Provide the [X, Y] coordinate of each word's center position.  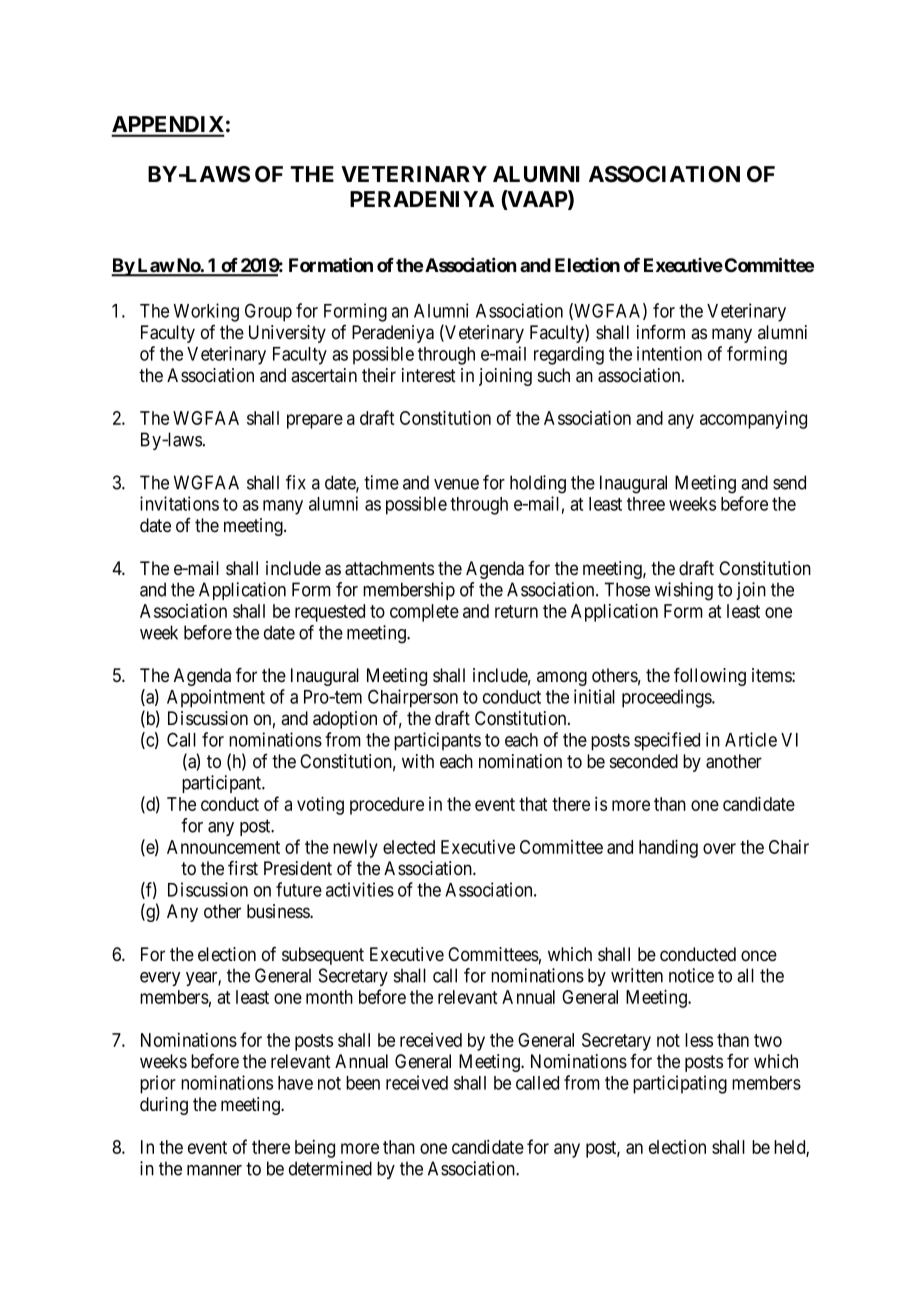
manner [214, 1170]
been [363, 1083]
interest [429, 375]
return [516, 611]
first [243, 868]
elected [409, 847]
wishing [684, 591]
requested [330, 613]
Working [206, 312]
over [719, 848]
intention [669, 353]
